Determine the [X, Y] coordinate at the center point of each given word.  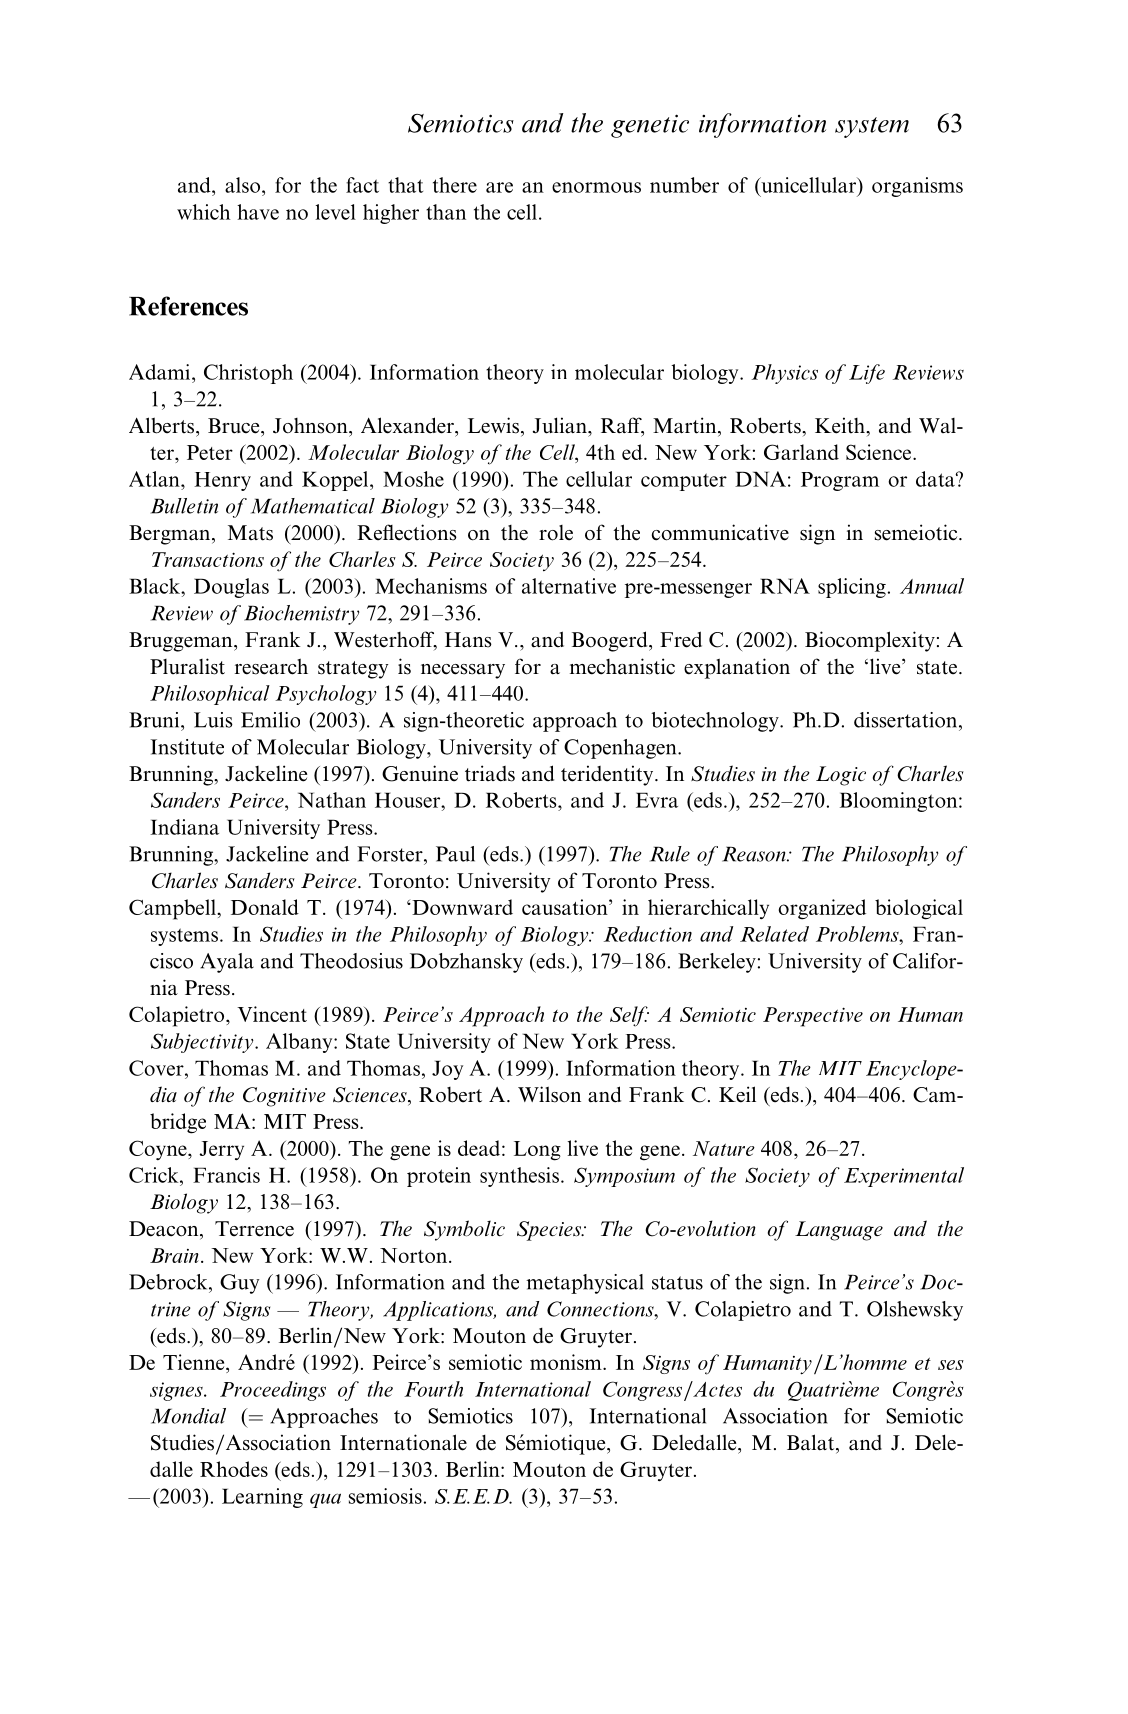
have [258, 212]
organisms [917, 187]
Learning [262, 1498]
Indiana [184, 827]
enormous [596, 187]
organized [822, 909]
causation [566, 907]
